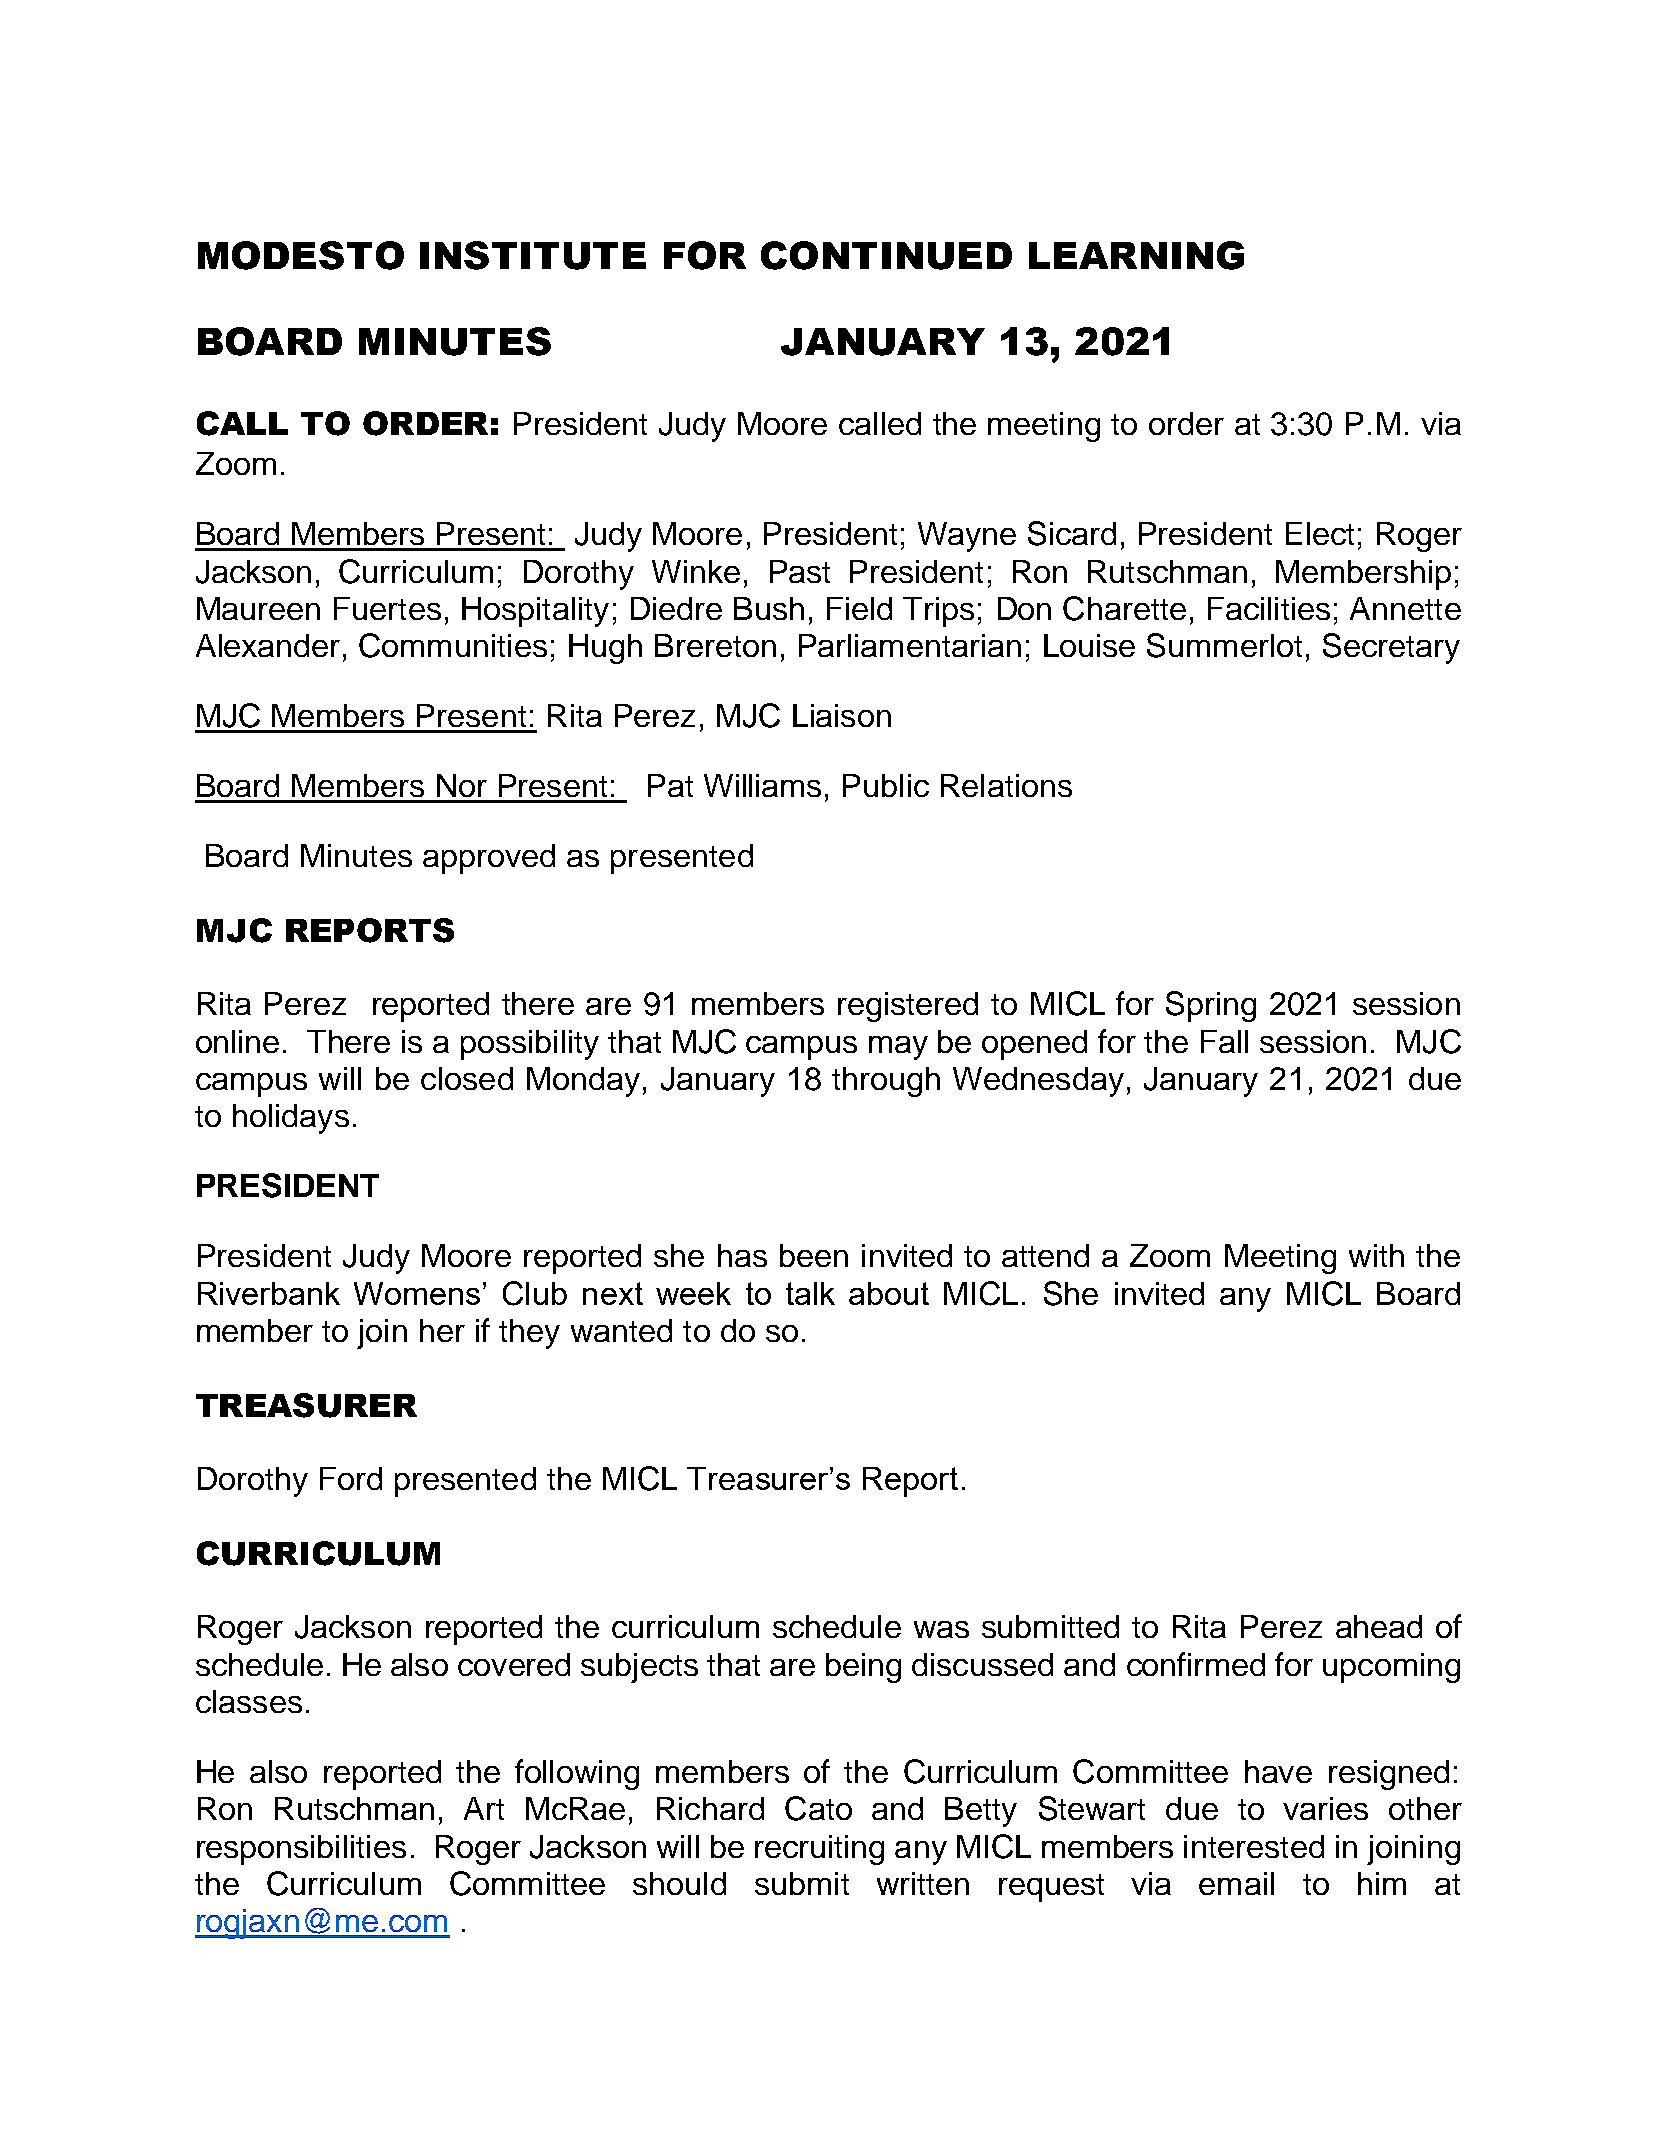 The width and height of the screenshot is (1657, 2144). I want to click on responsibilities, so click(301, 1850).
